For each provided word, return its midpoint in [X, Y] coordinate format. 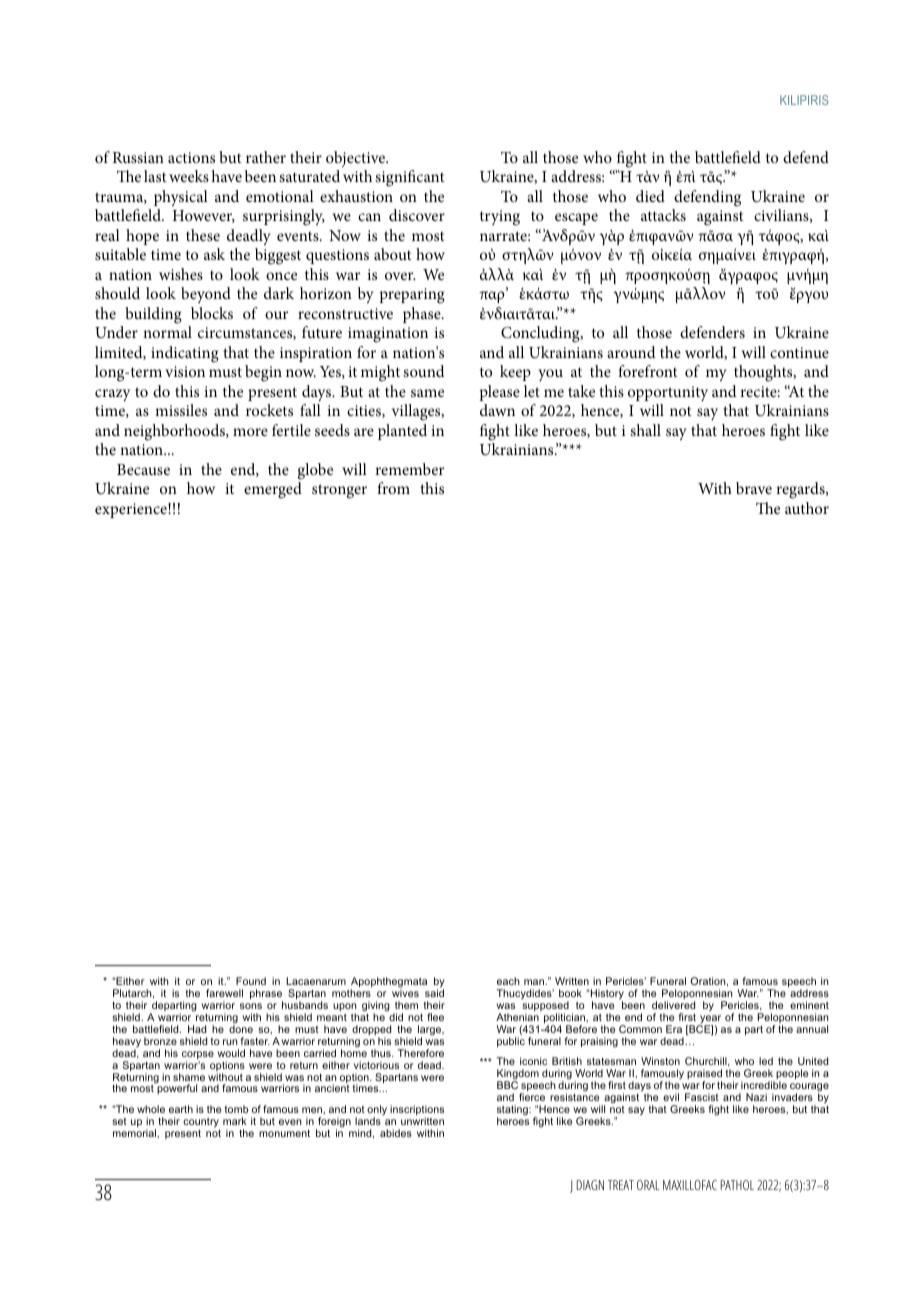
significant [410, 178]
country [201, 1122]
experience [132, 510]
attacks [663, 215]
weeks [189, 176]
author [807, 508]
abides [396, 1133]
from [393, 488]
